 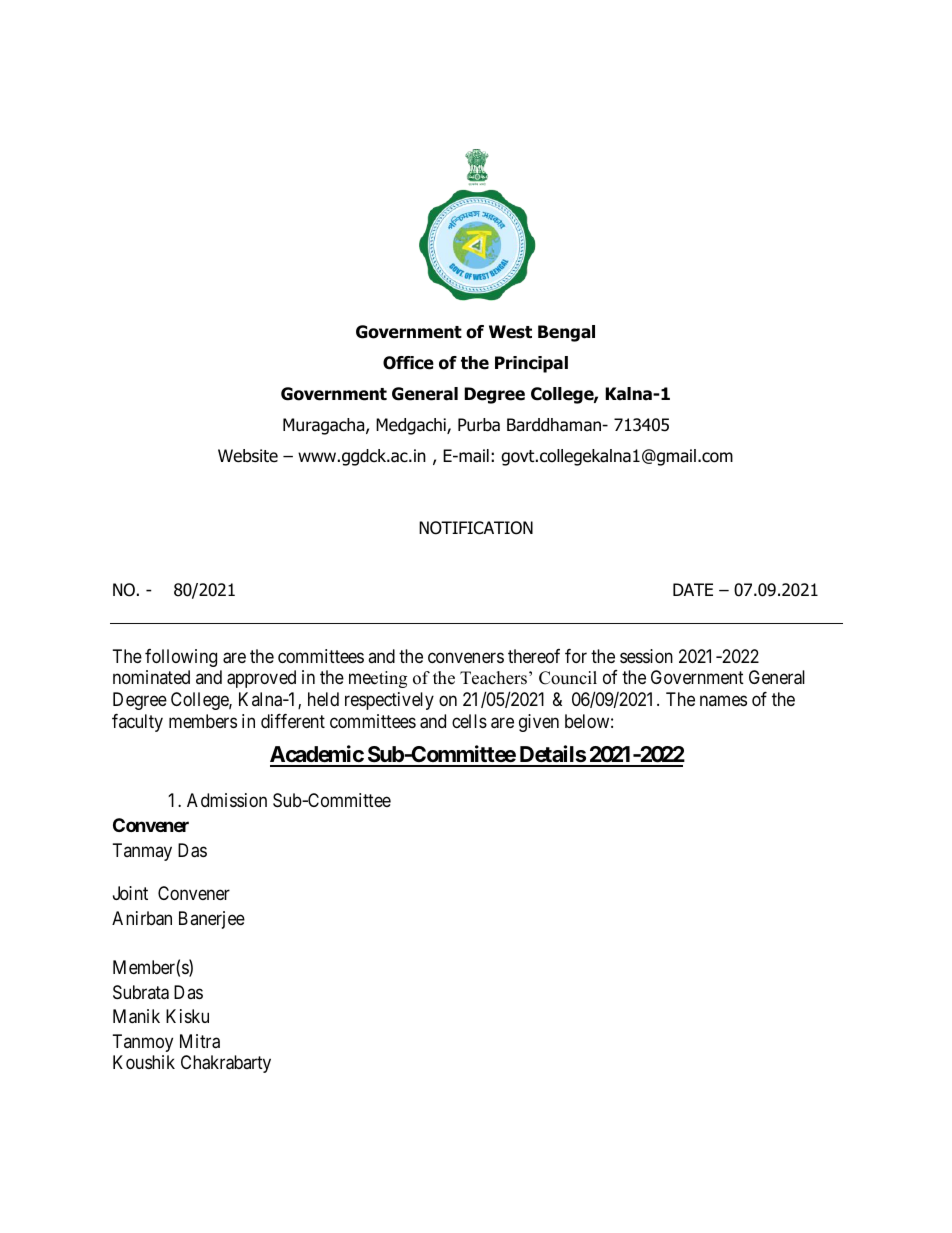 What do you see at coordinates (539, 723) in the document?
I see `given` at bounding box center [539, 723].
